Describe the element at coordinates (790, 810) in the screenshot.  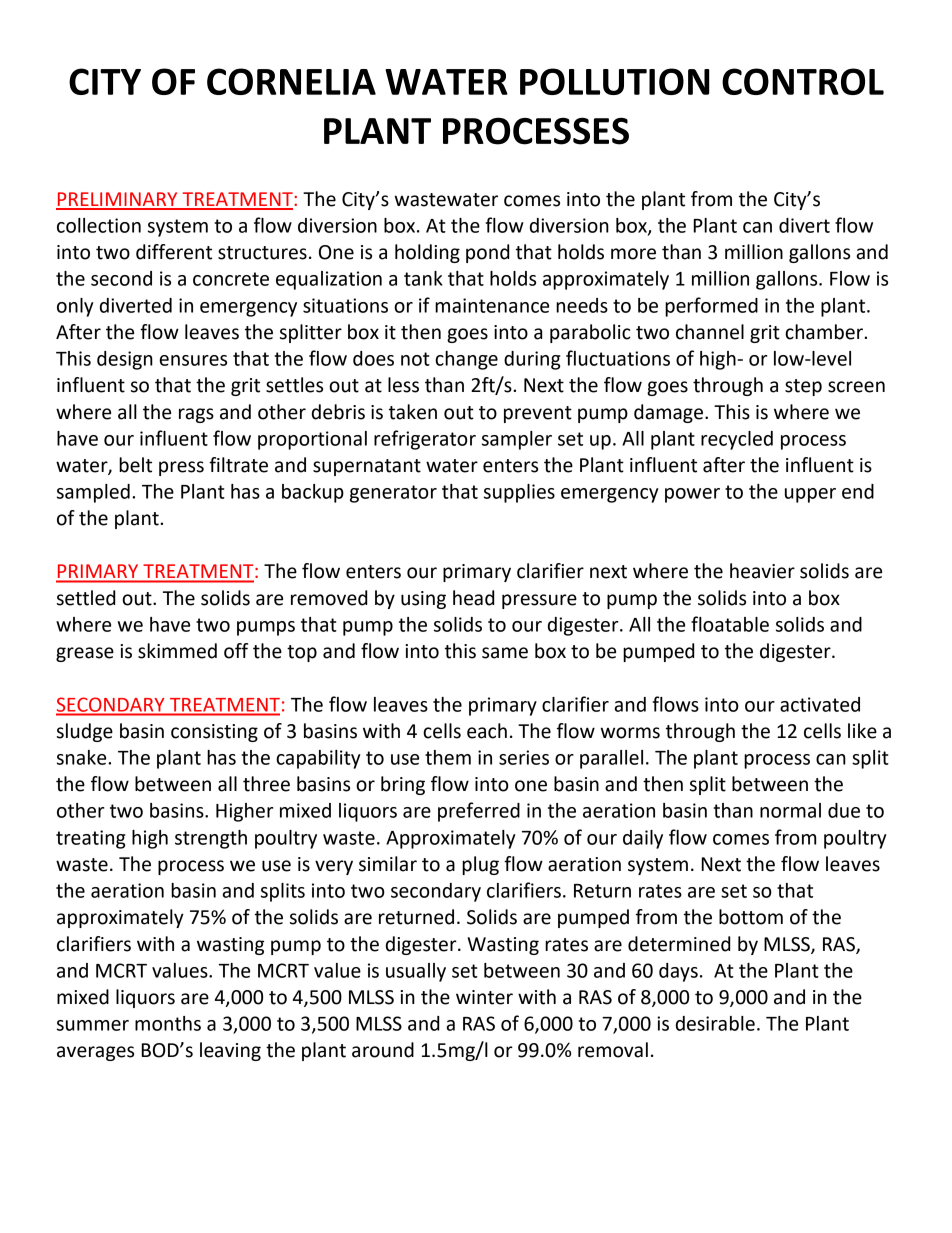
I see `normal` at that location.
